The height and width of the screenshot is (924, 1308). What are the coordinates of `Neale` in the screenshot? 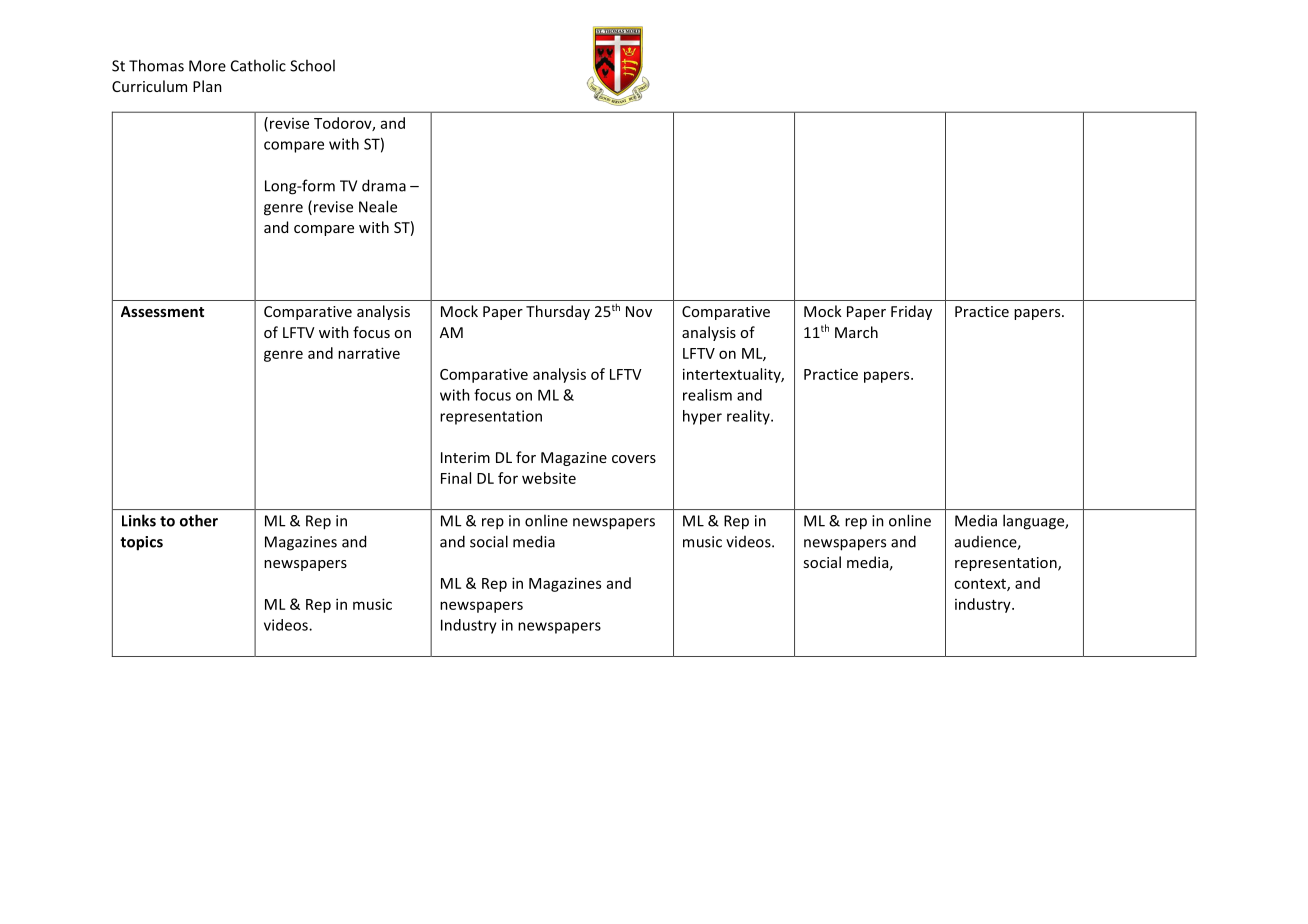 It's located at (378, 206).
